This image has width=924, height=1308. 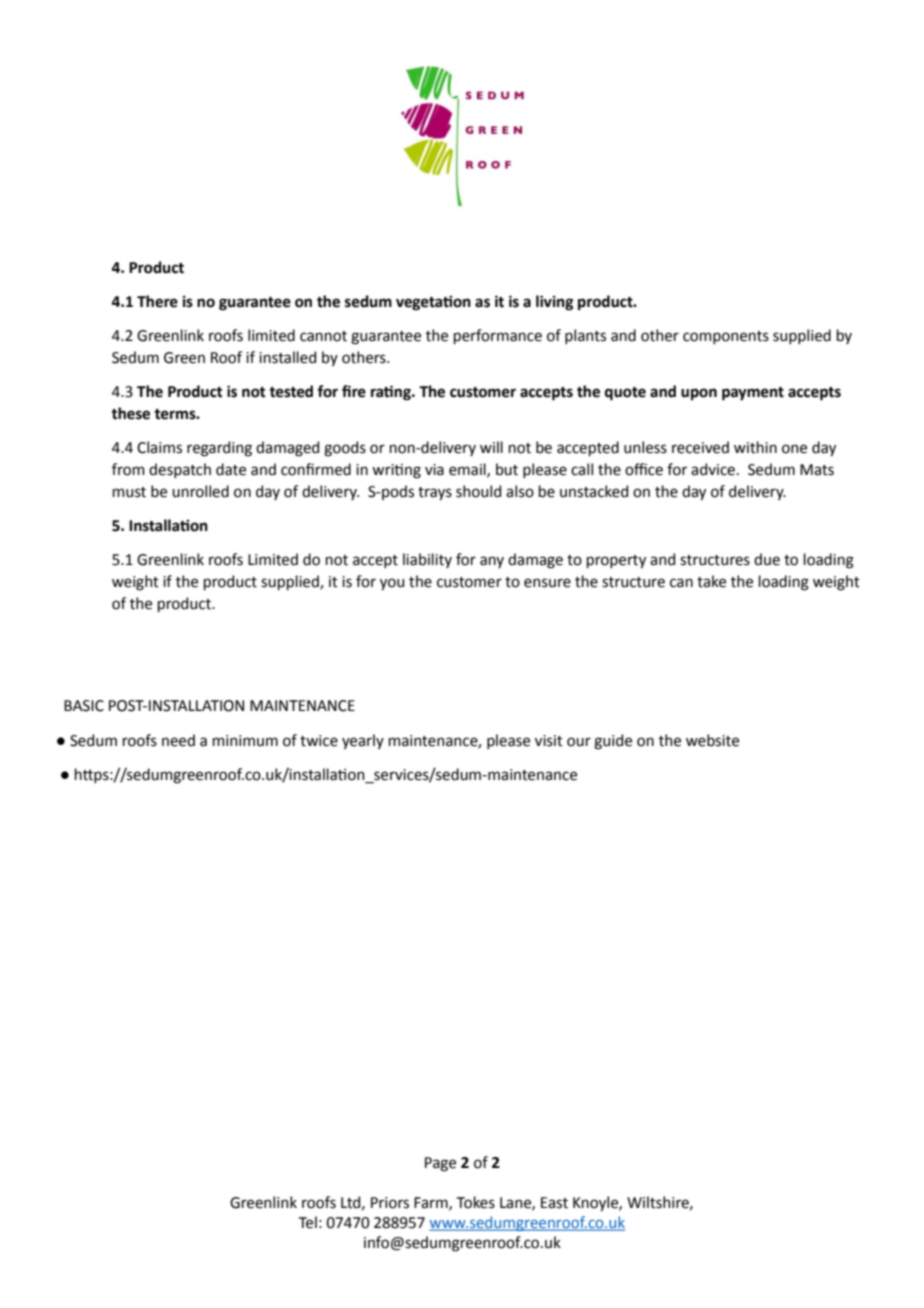 I want to click on There, so click(x=157, y=301).
